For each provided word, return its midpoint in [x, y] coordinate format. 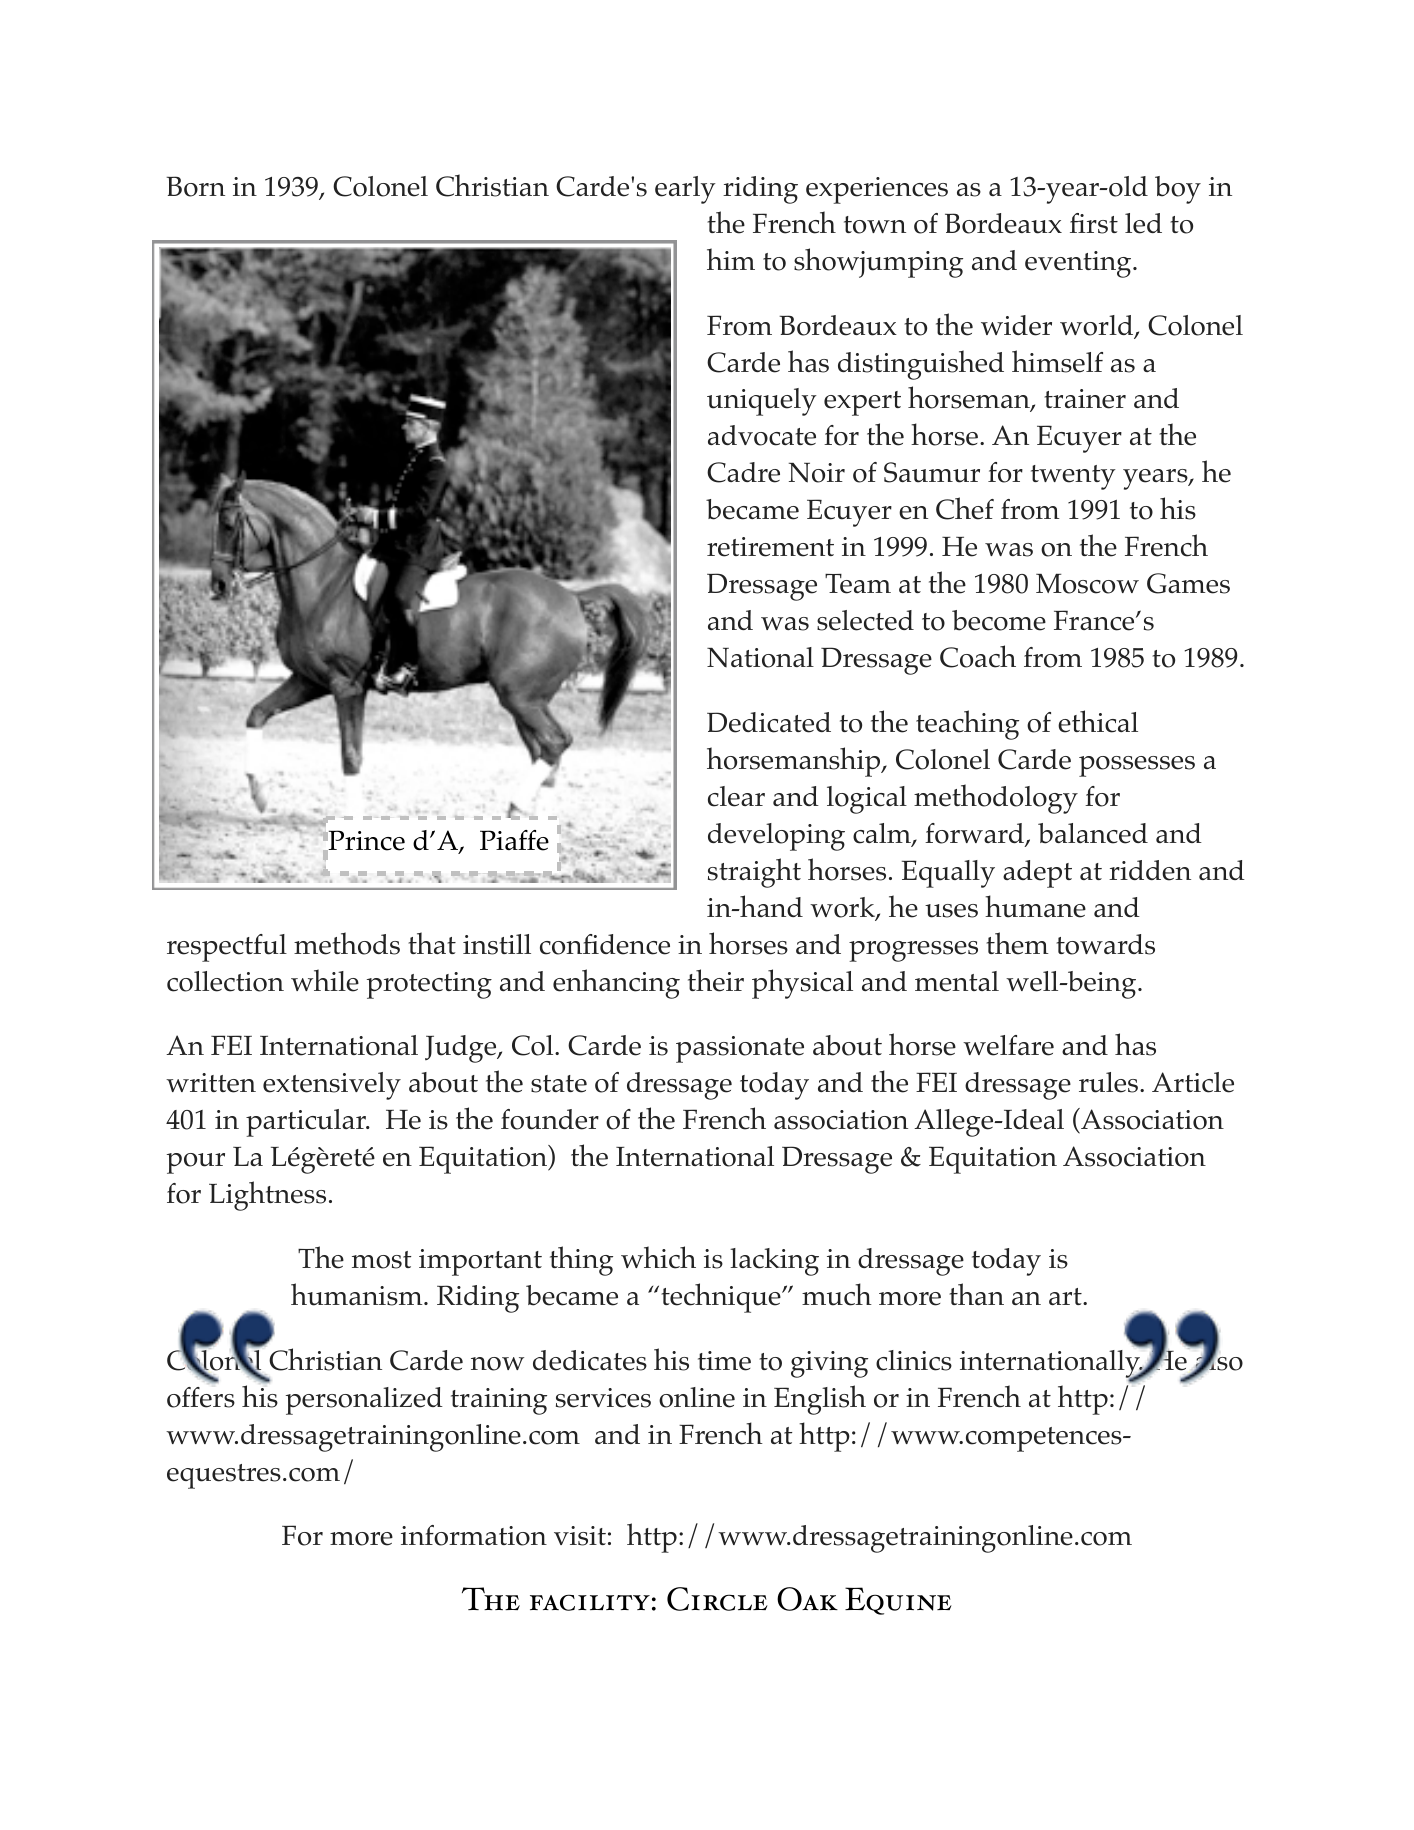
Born [195, 186]
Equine [898, 1601]
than [976, 1294]
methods [347, 943]
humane [1035, 906]
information [474, 1535]
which [658, 1257]
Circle [717, 1599]
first [1094, 223]
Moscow [1087, 583]
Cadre [743, 472]
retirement [770, 547]
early [685, 190]
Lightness [267, 1196]
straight [754, 873]
